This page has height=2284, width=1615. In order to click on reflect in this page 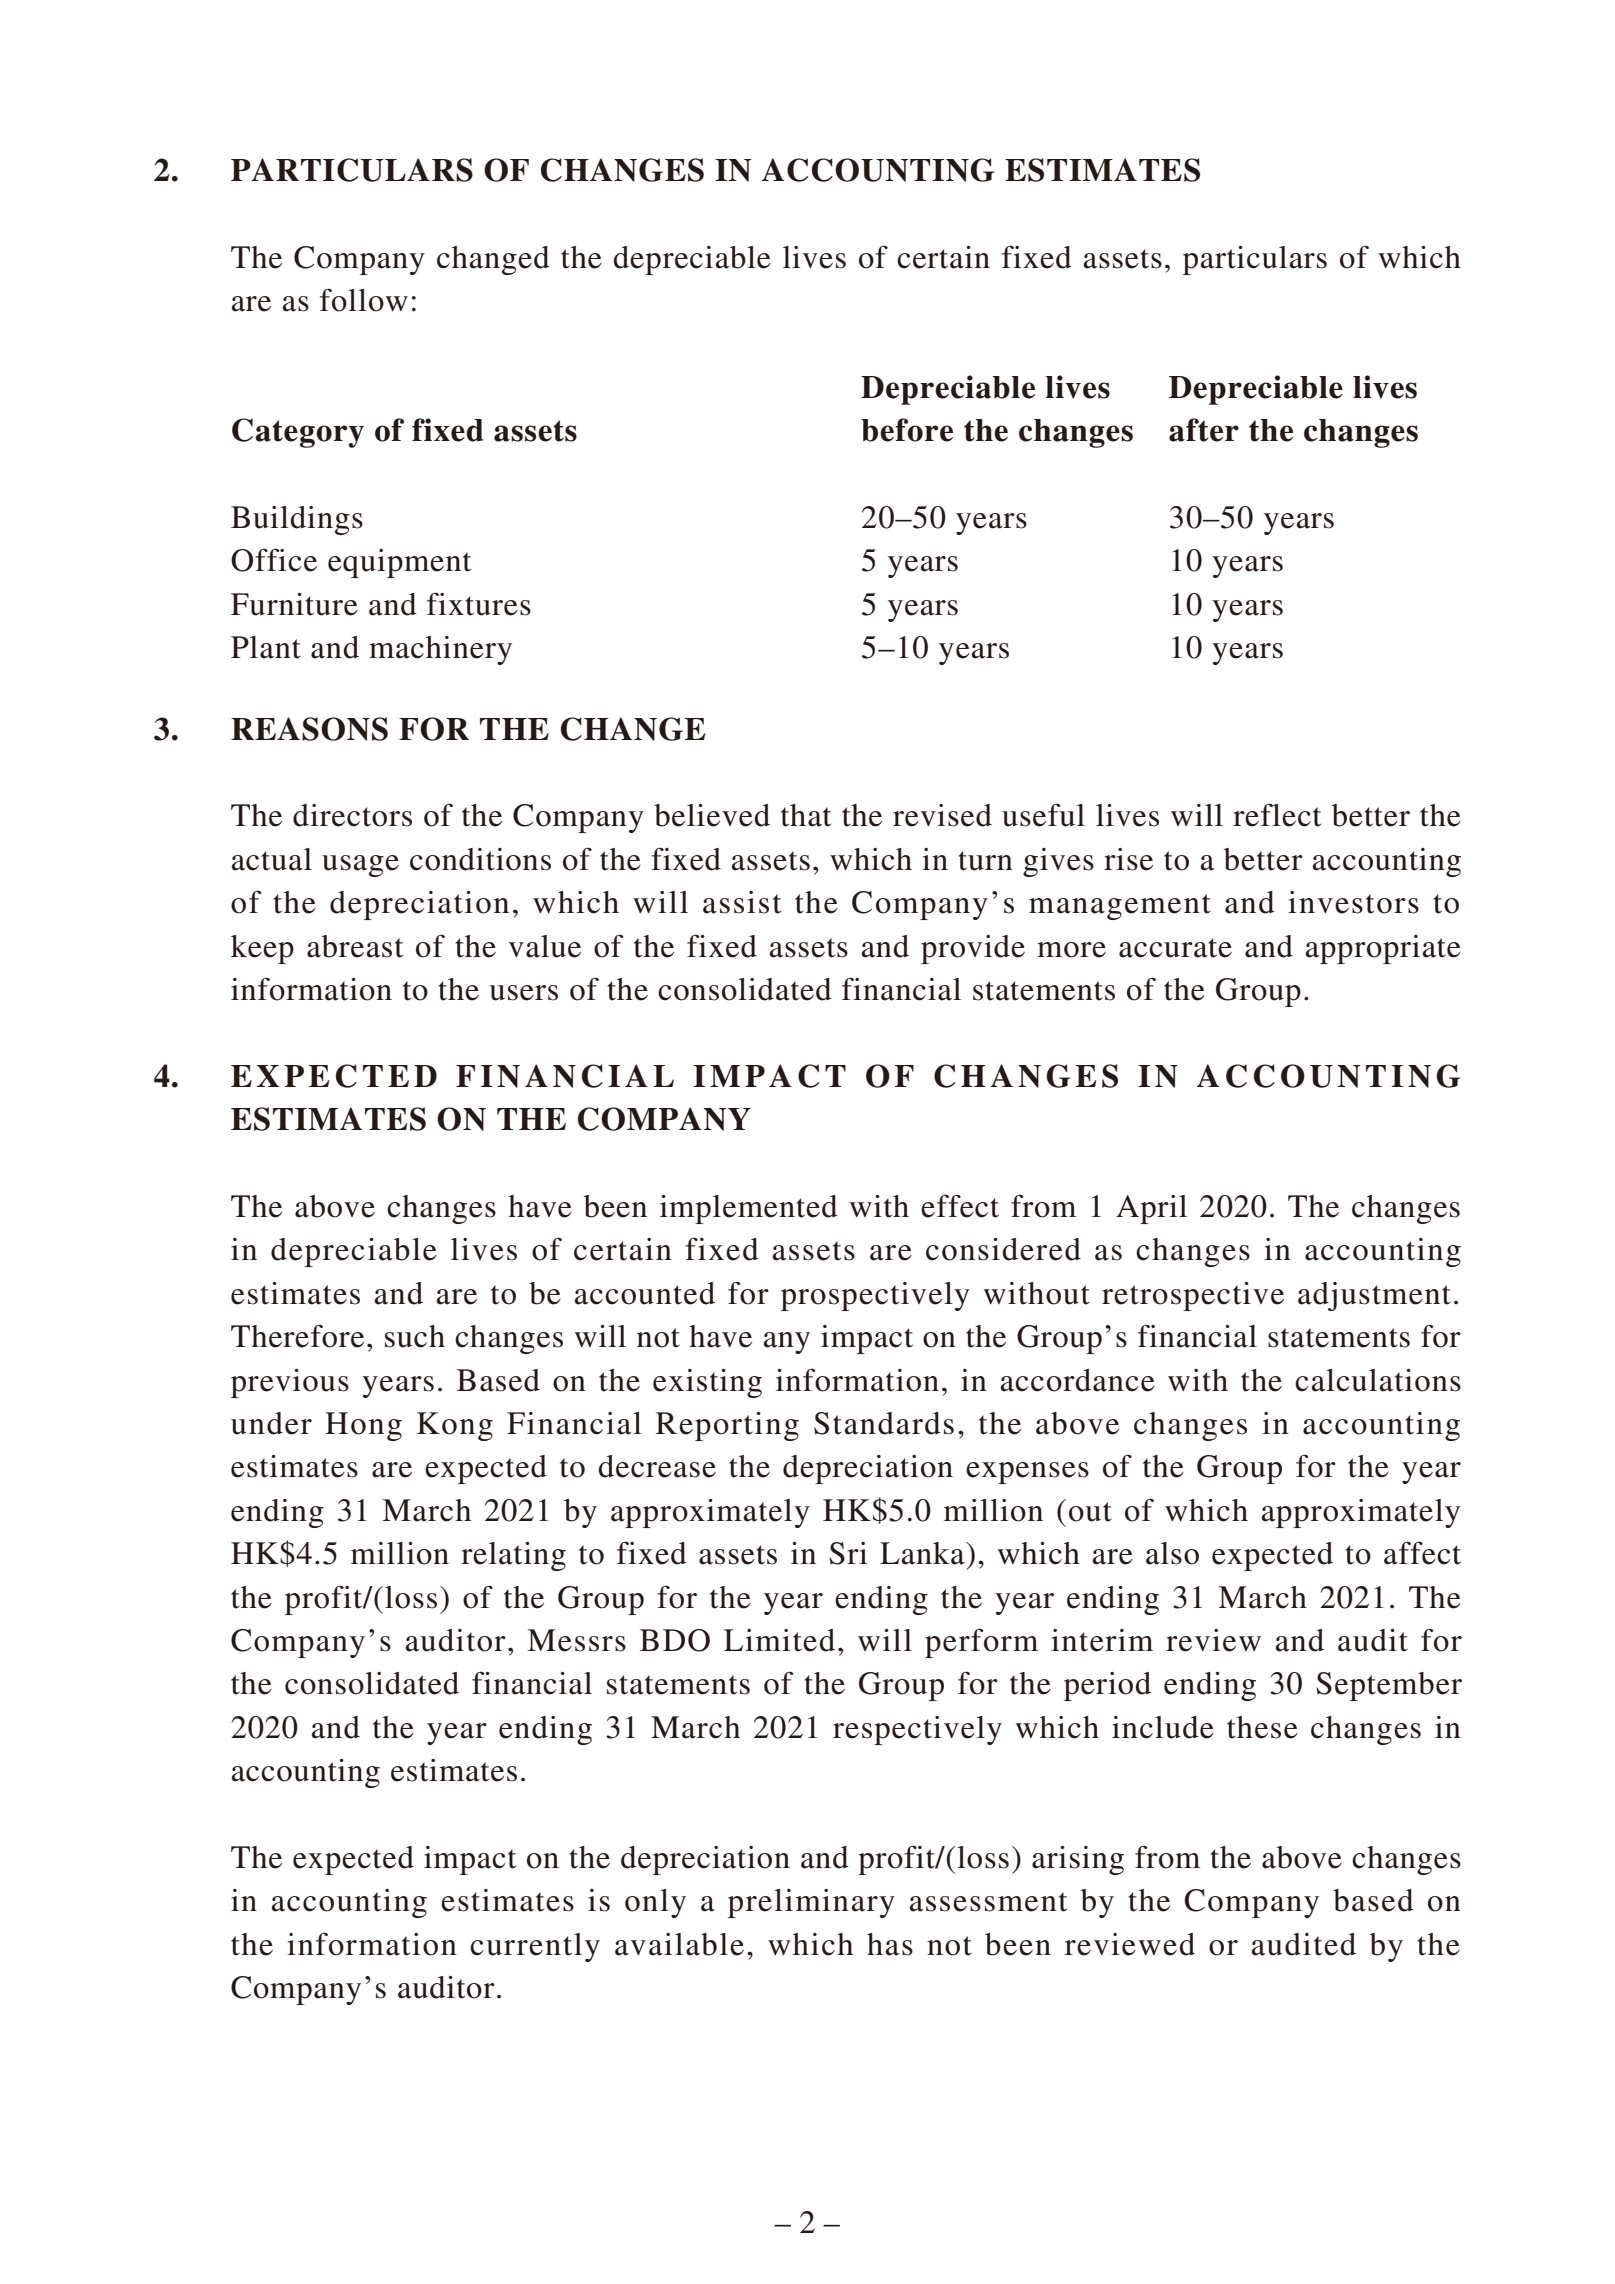, I will do `click(1277, 815)`.
